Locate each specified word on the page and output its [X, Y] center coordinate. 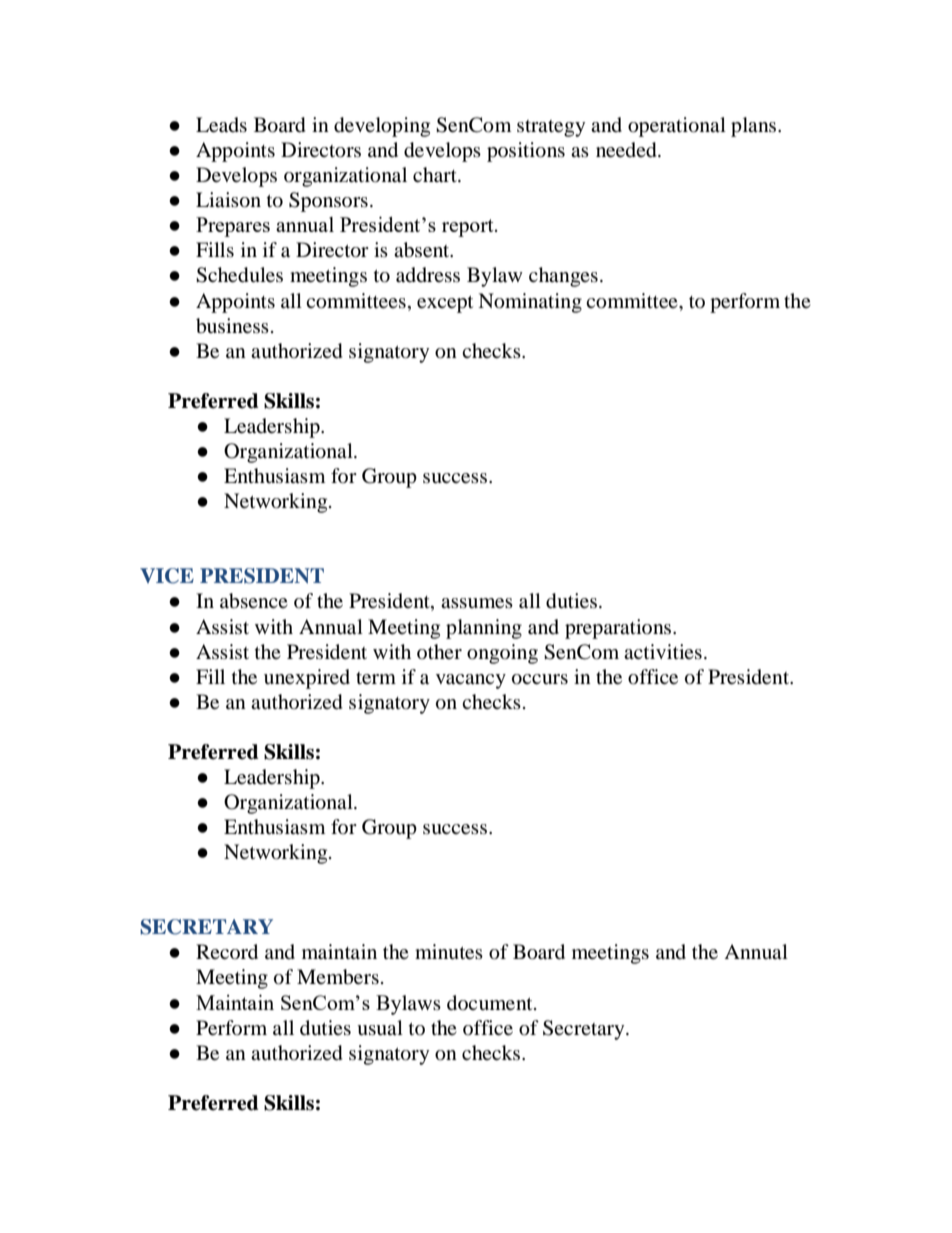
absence [254, 601]
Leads [221, 125]
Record [227, 952]
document [491, 1003]
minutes [449, 952]
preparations [619, 629]
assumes [477, 603]
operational [677, 127]
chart [436, 174]
